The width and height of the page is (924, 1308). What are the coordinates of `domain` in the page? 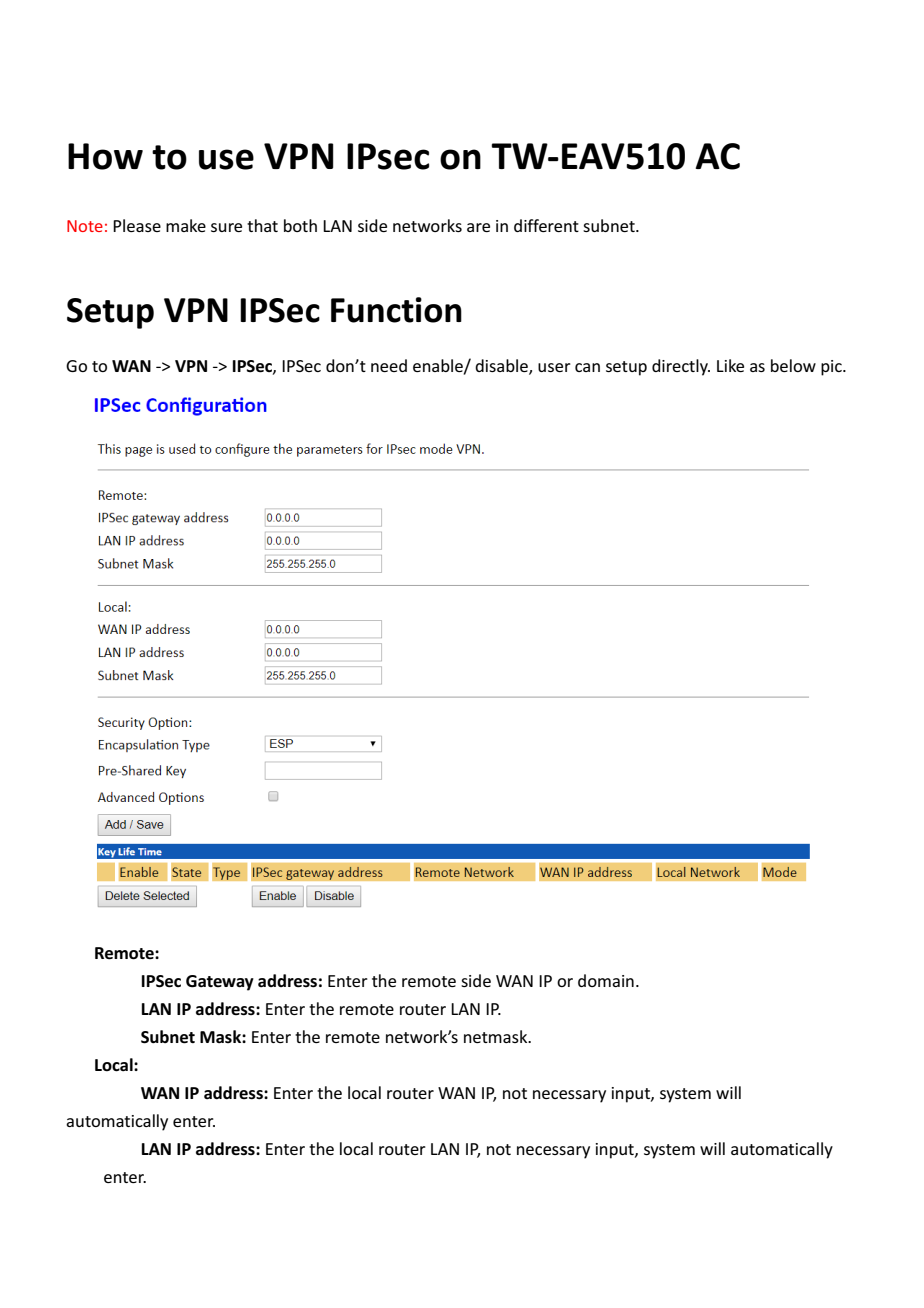 It's located at (606, 980).
